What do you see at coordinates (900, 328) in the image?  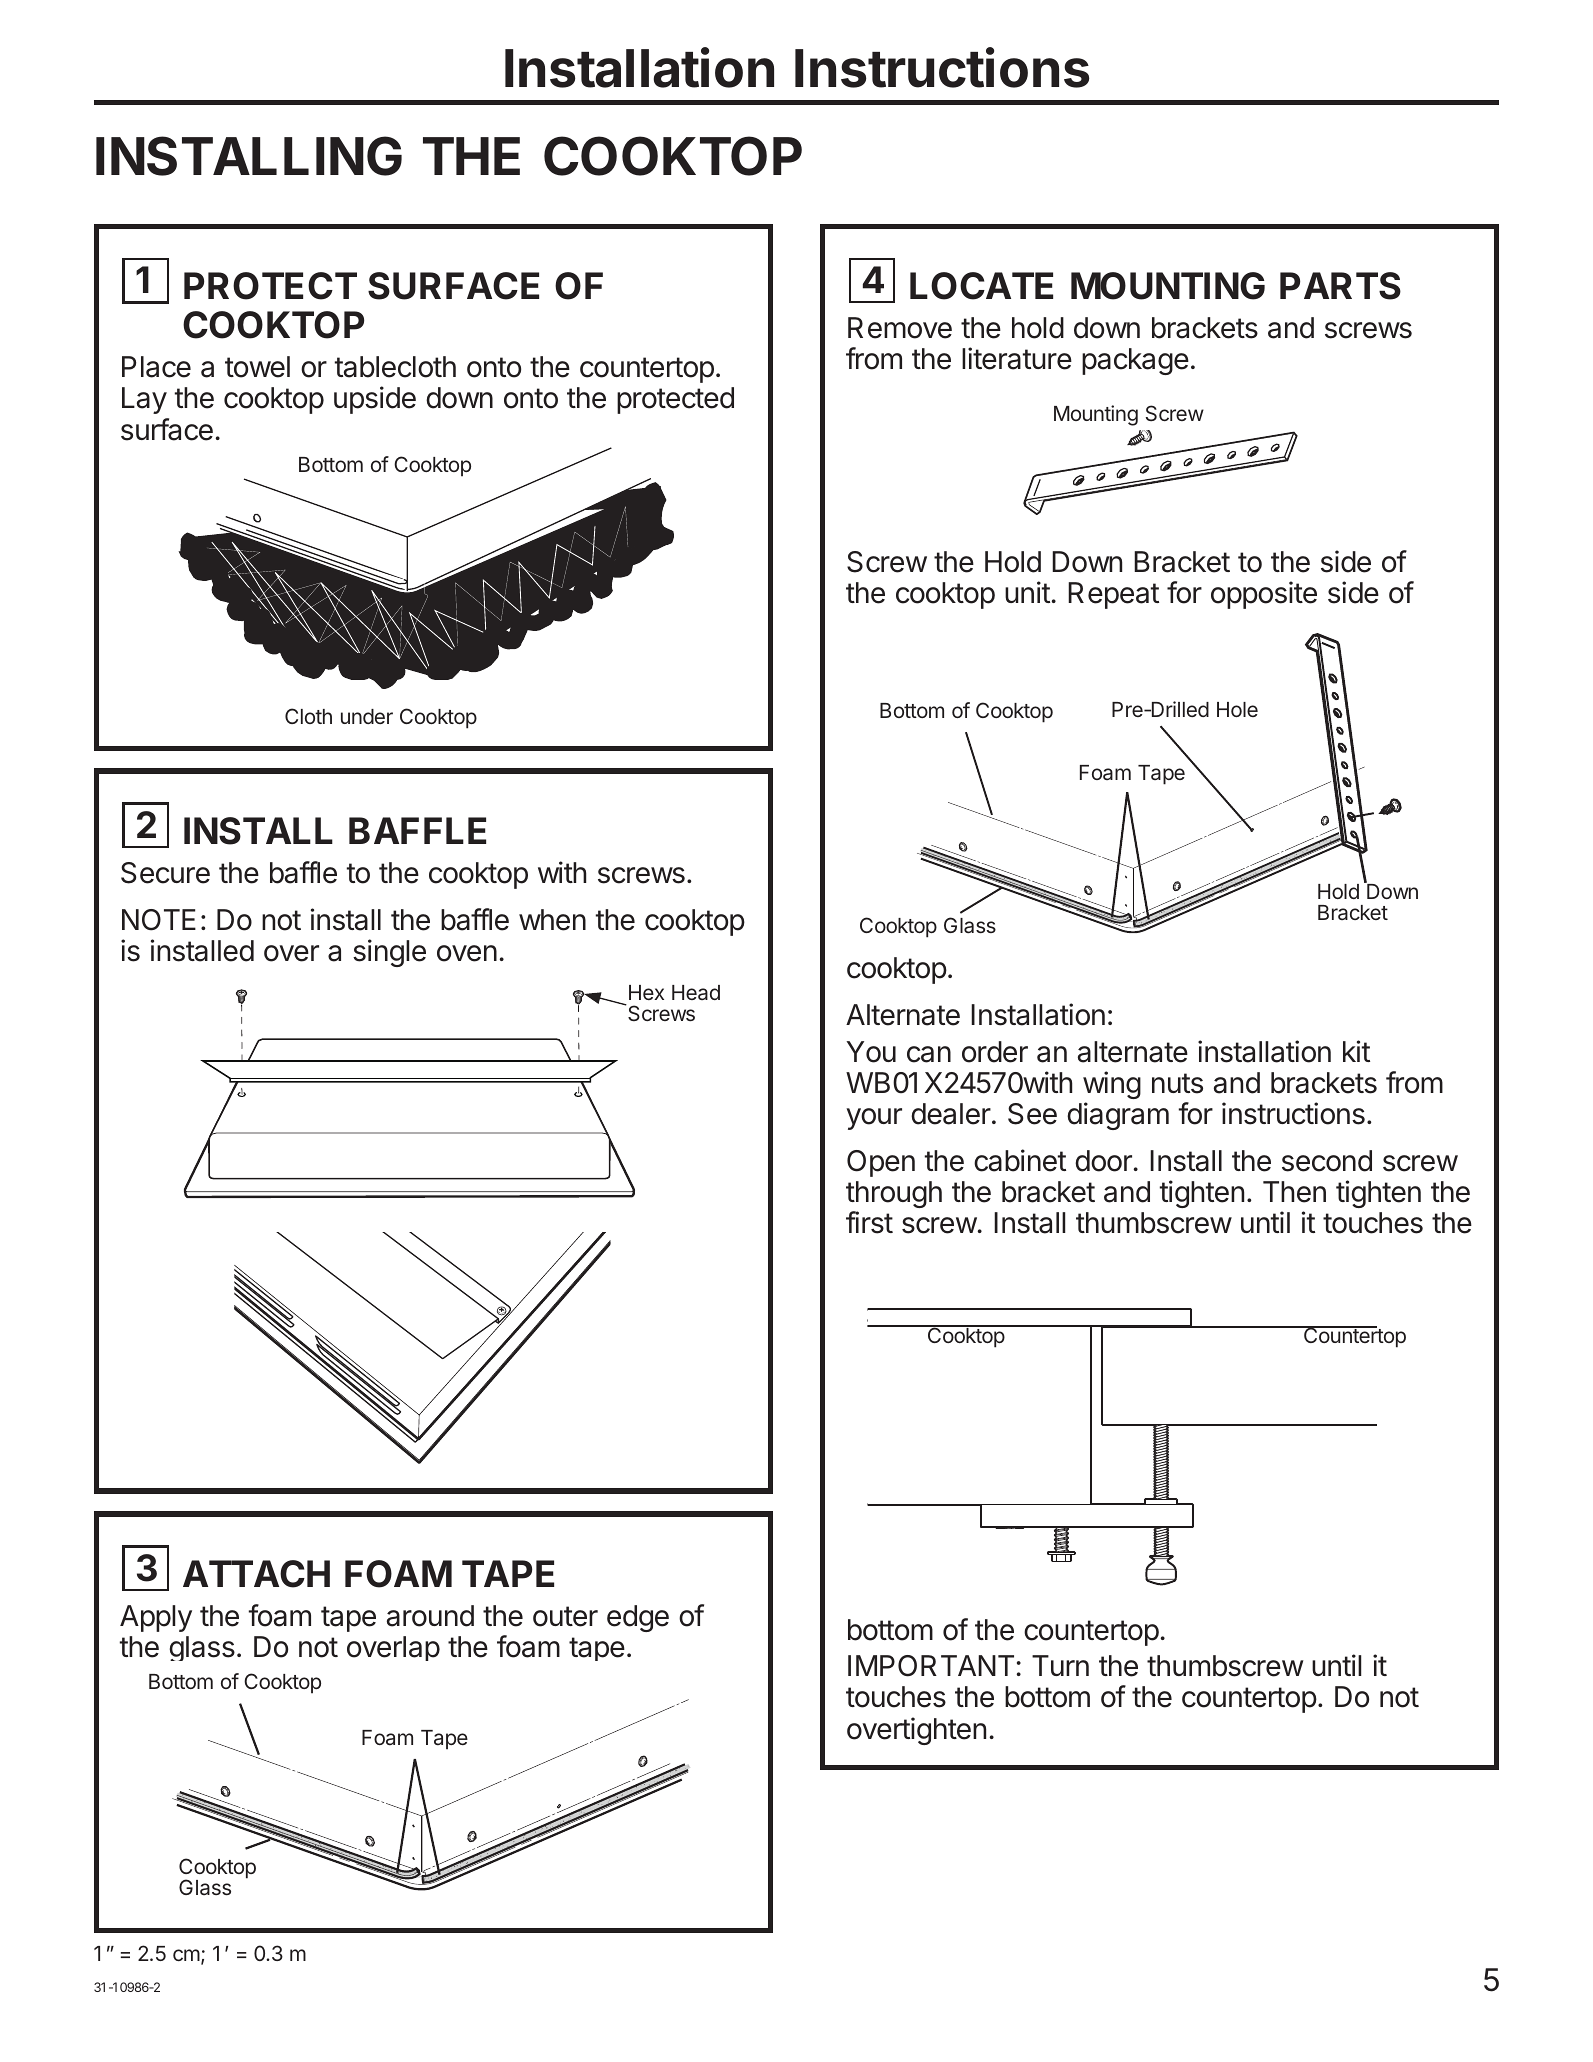 I see `Remove` at bounding box center [900, 328].
